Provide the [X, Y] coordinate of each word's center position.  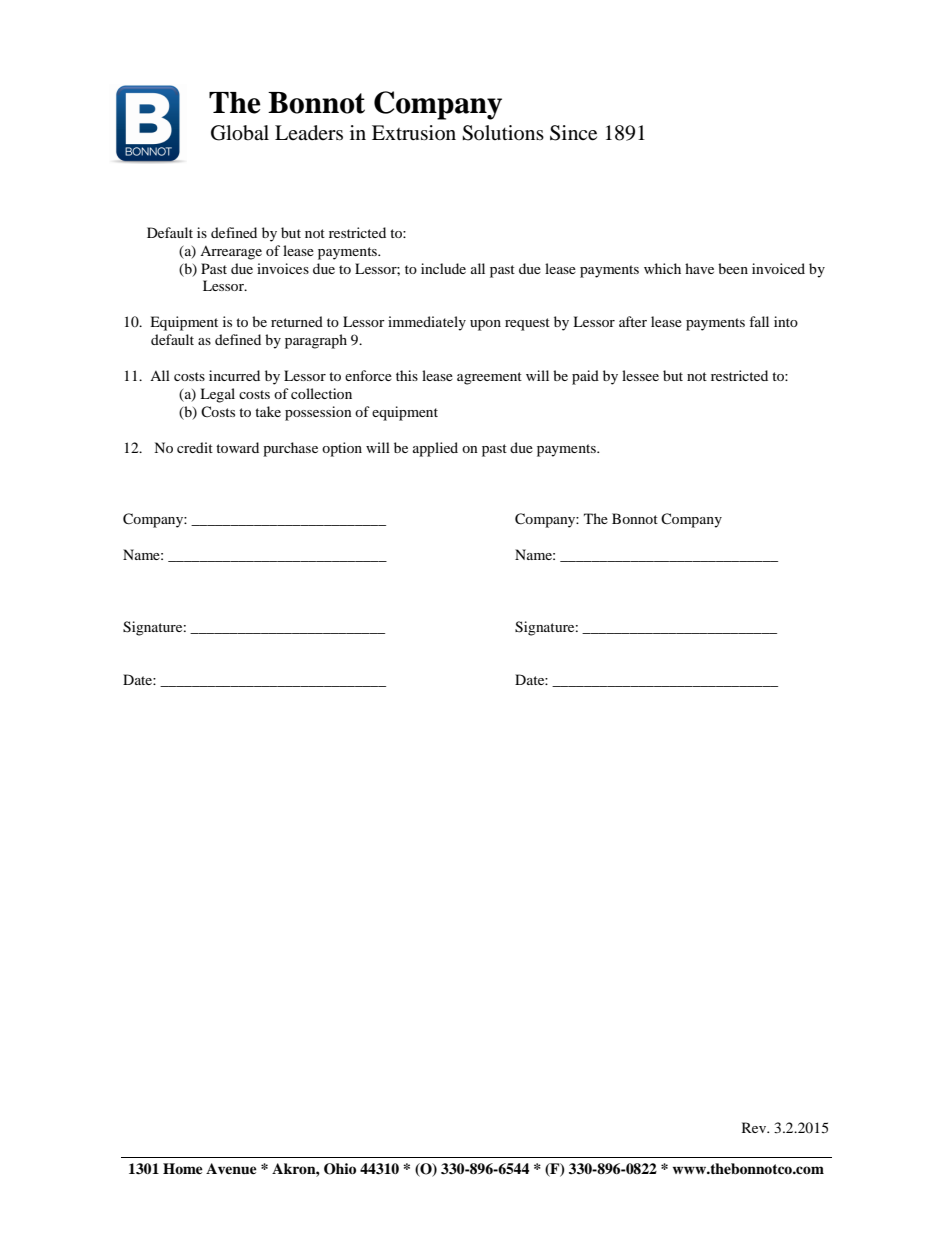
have [699, 268]
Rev [755, 1127]
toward [237, 447]
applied [435, 449]
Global [240, 133]
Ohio [340, 1169]
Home [183, 1168]
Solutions [503, 133]
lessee [640, 375]
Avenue [231, 1168]
